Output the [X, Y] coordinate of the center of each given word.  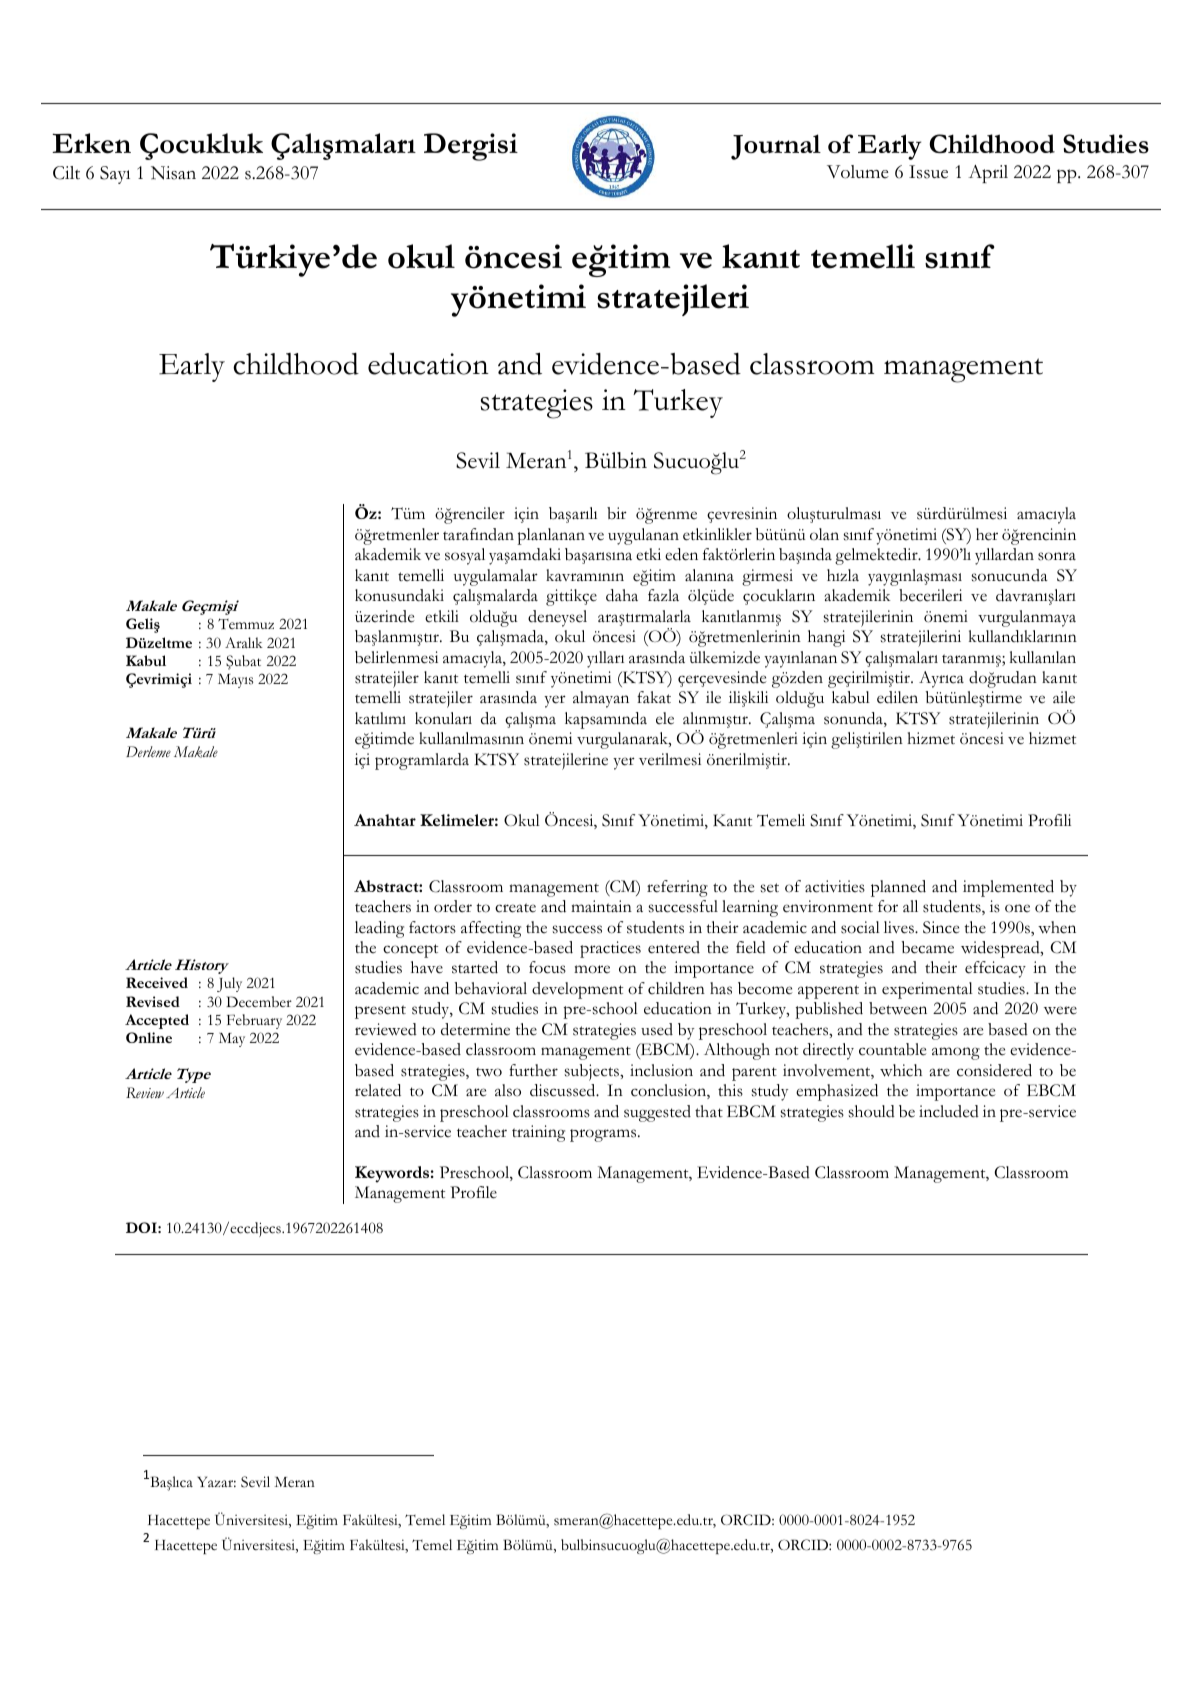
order [453, 906]
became [928, 947]
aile [1064, 697]
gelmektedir [877, 556]
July [229, 984]
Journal [776, 147]
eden [681, 554]
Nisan [173, 173]
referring [677, 888]
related [378, 1090]
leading [379, 929]
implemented [1008, 888]
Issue [928, 172]
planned [898, 888]
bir [617, 513]
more [592, 969]
